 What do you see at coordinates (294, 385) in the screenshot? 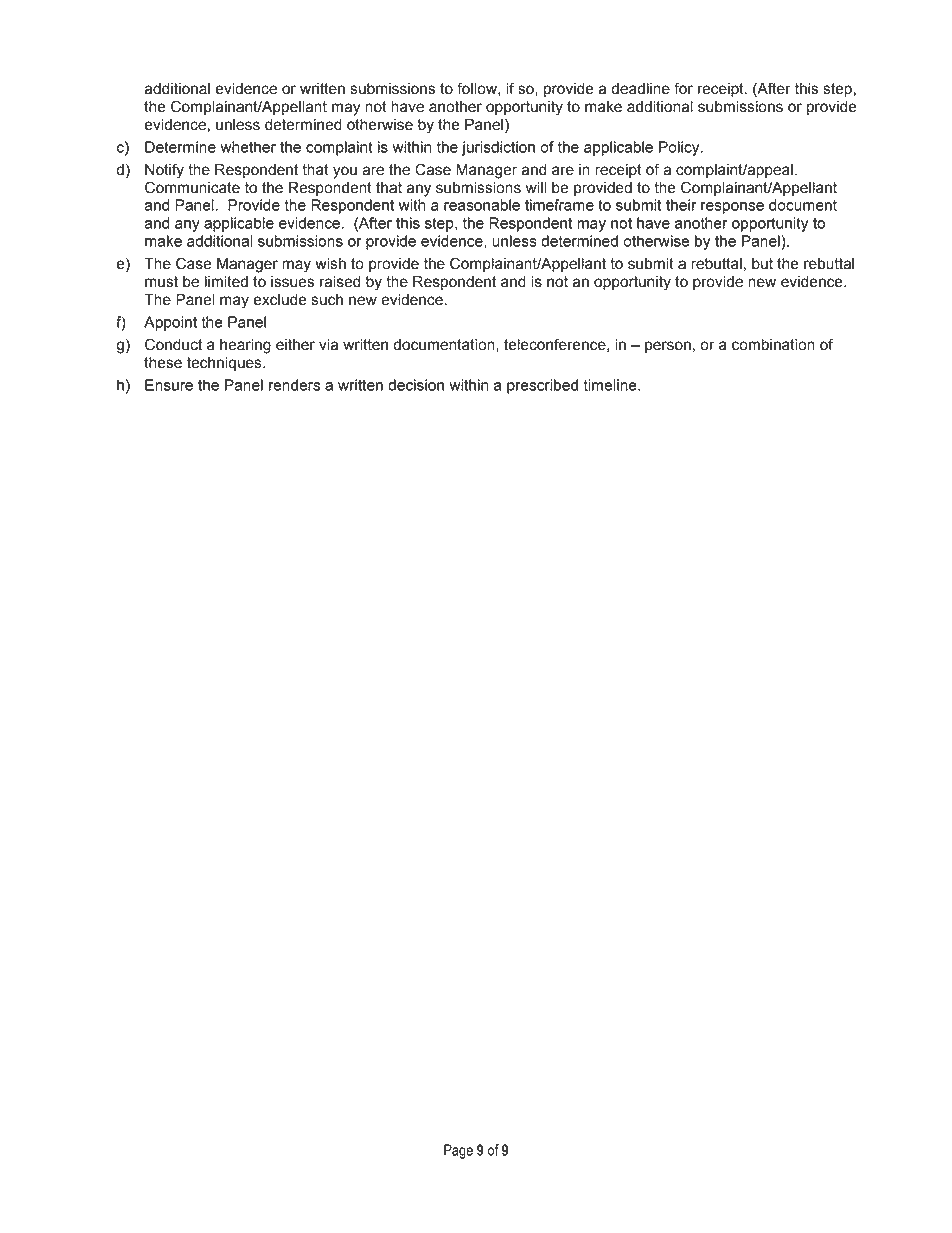
I see `renders` at bounding box center [294, 385].
